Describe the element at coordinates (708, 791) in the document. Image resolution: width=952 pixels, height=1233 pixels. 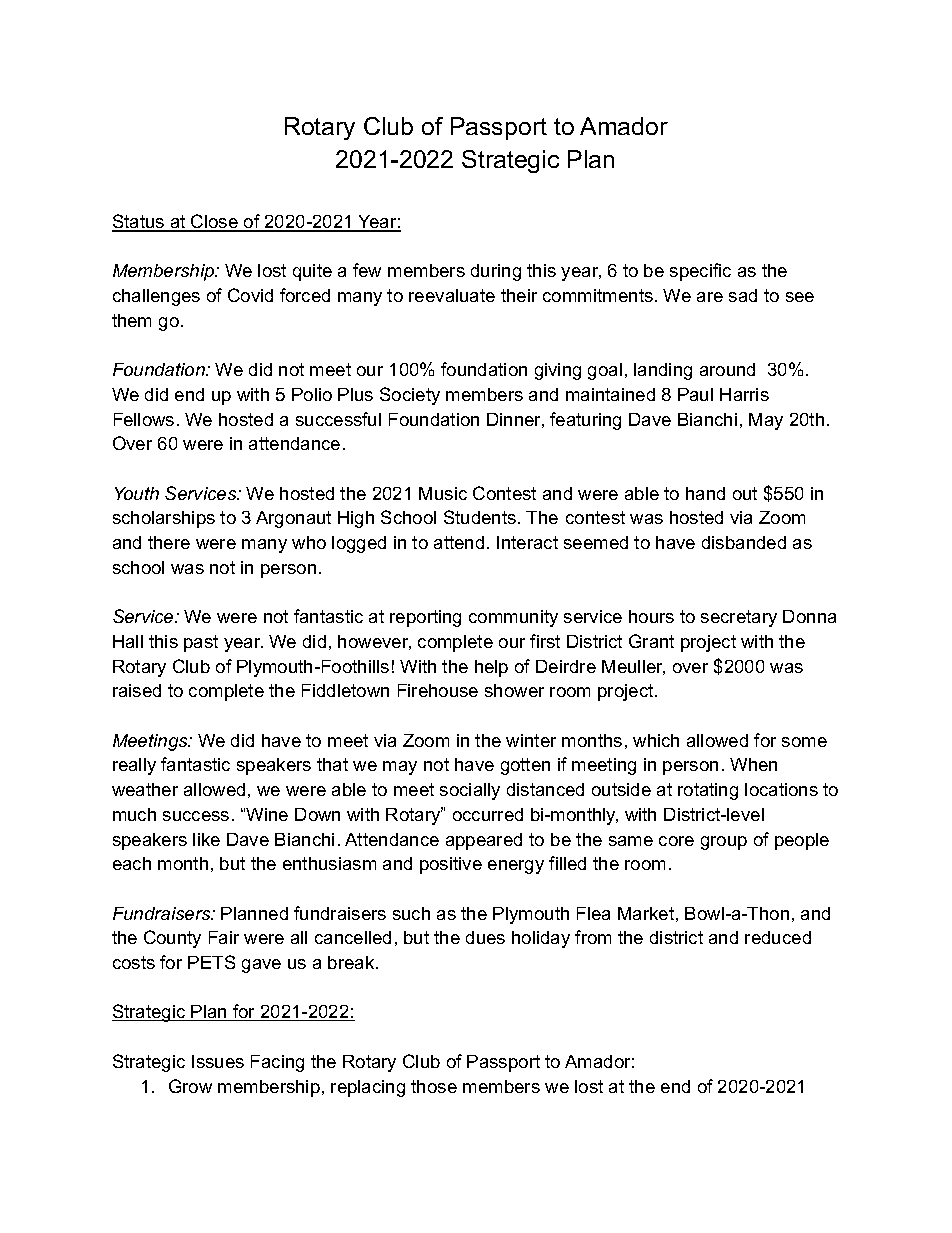
I see `rotating` at that location.
